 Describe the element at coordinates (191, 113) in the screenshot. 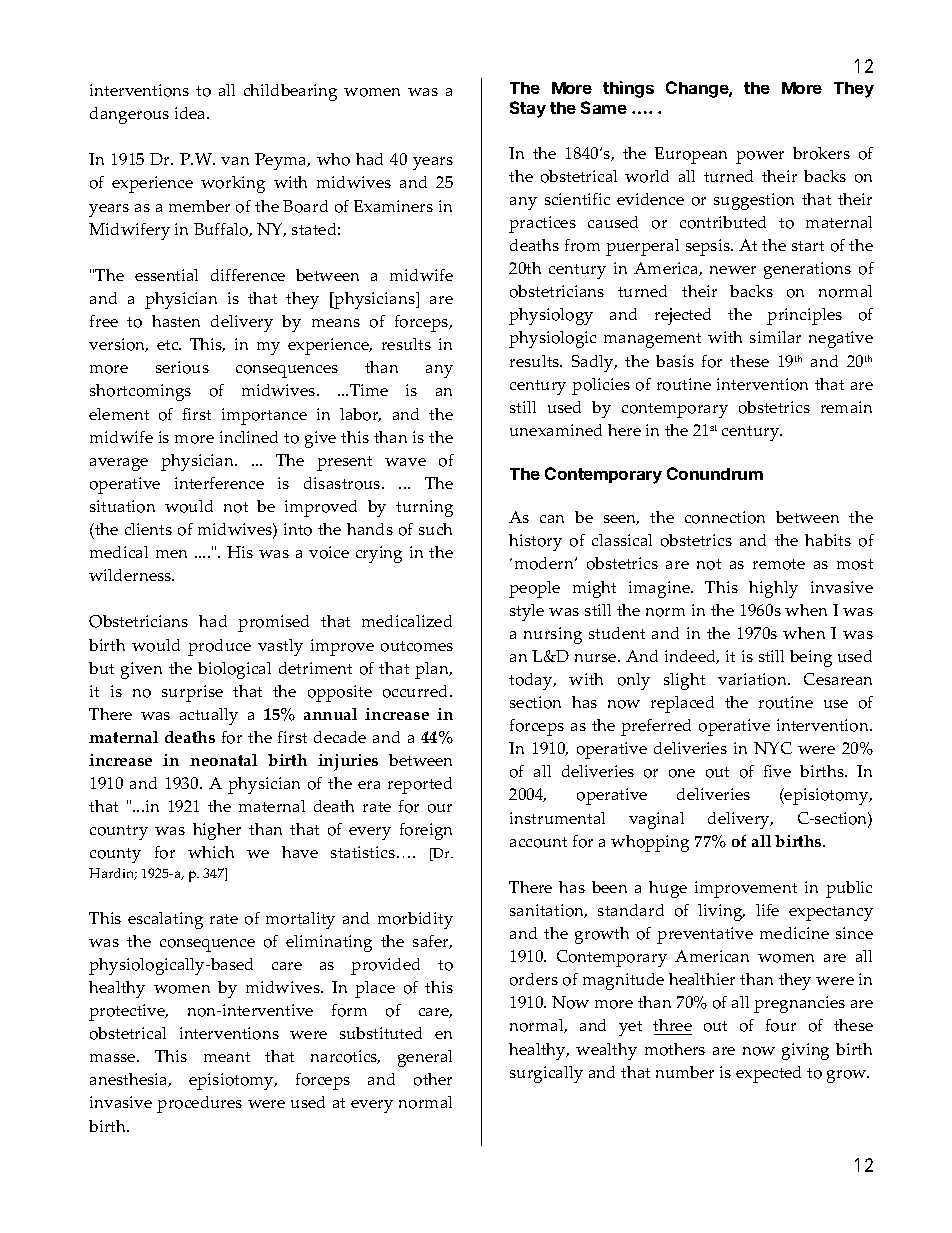

I see `idea` at that location.
